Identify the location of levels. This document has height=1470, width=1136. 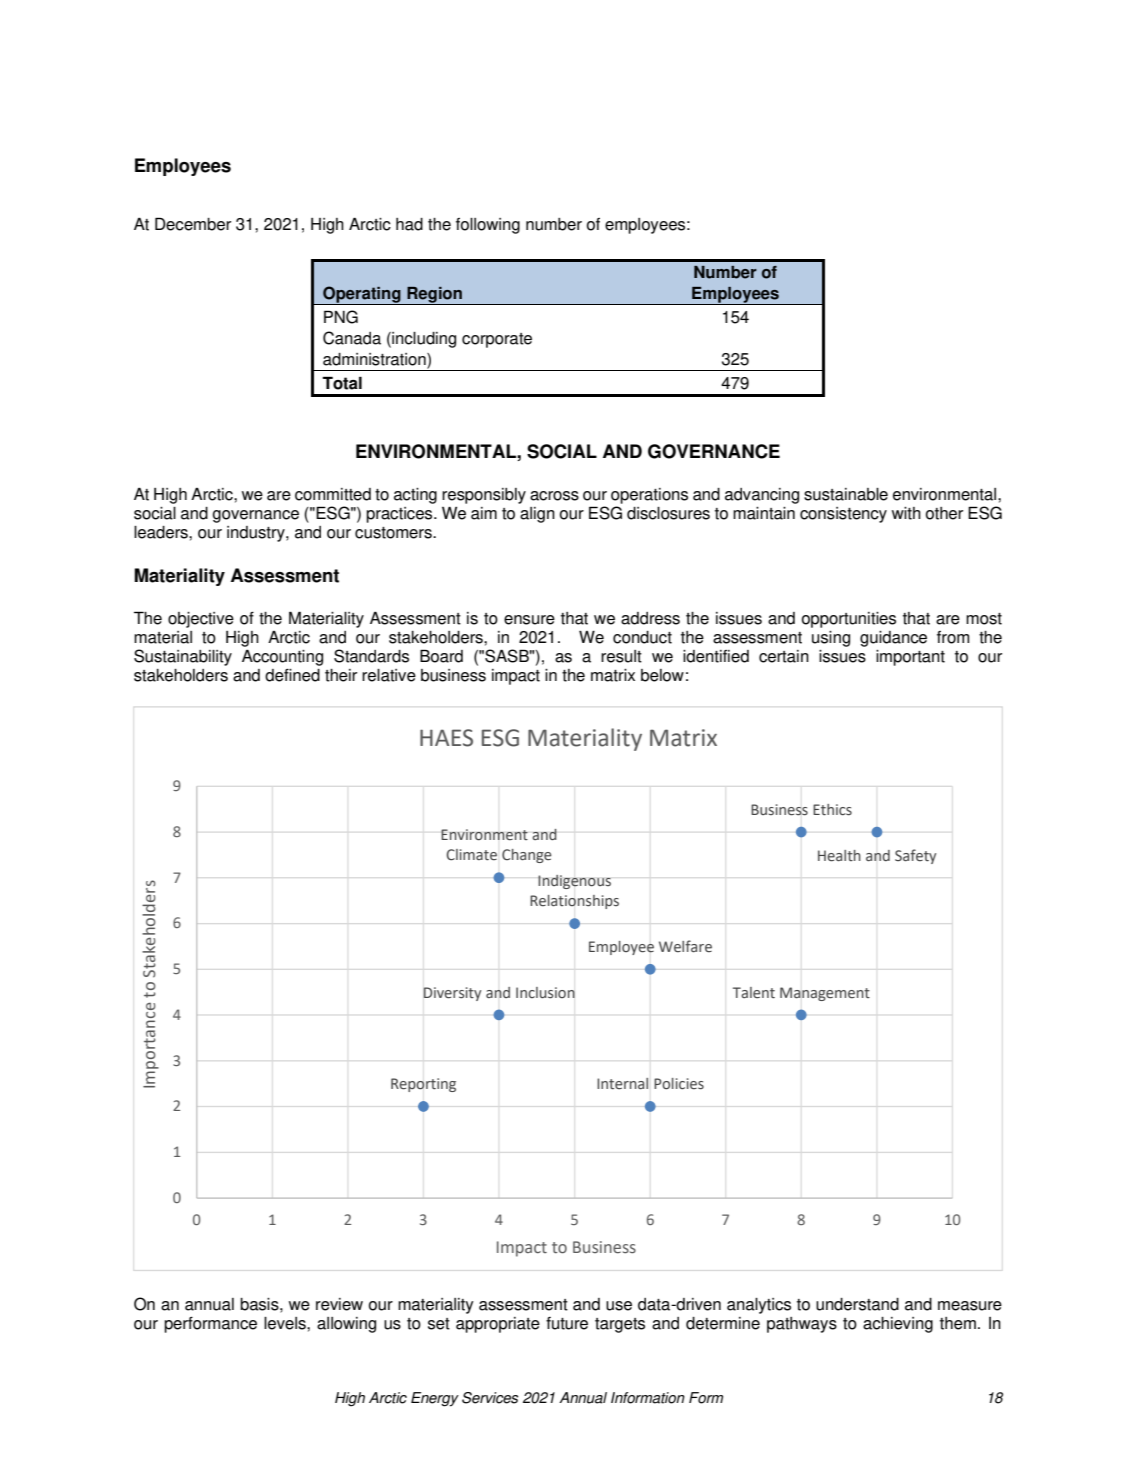
(286, 1323).
